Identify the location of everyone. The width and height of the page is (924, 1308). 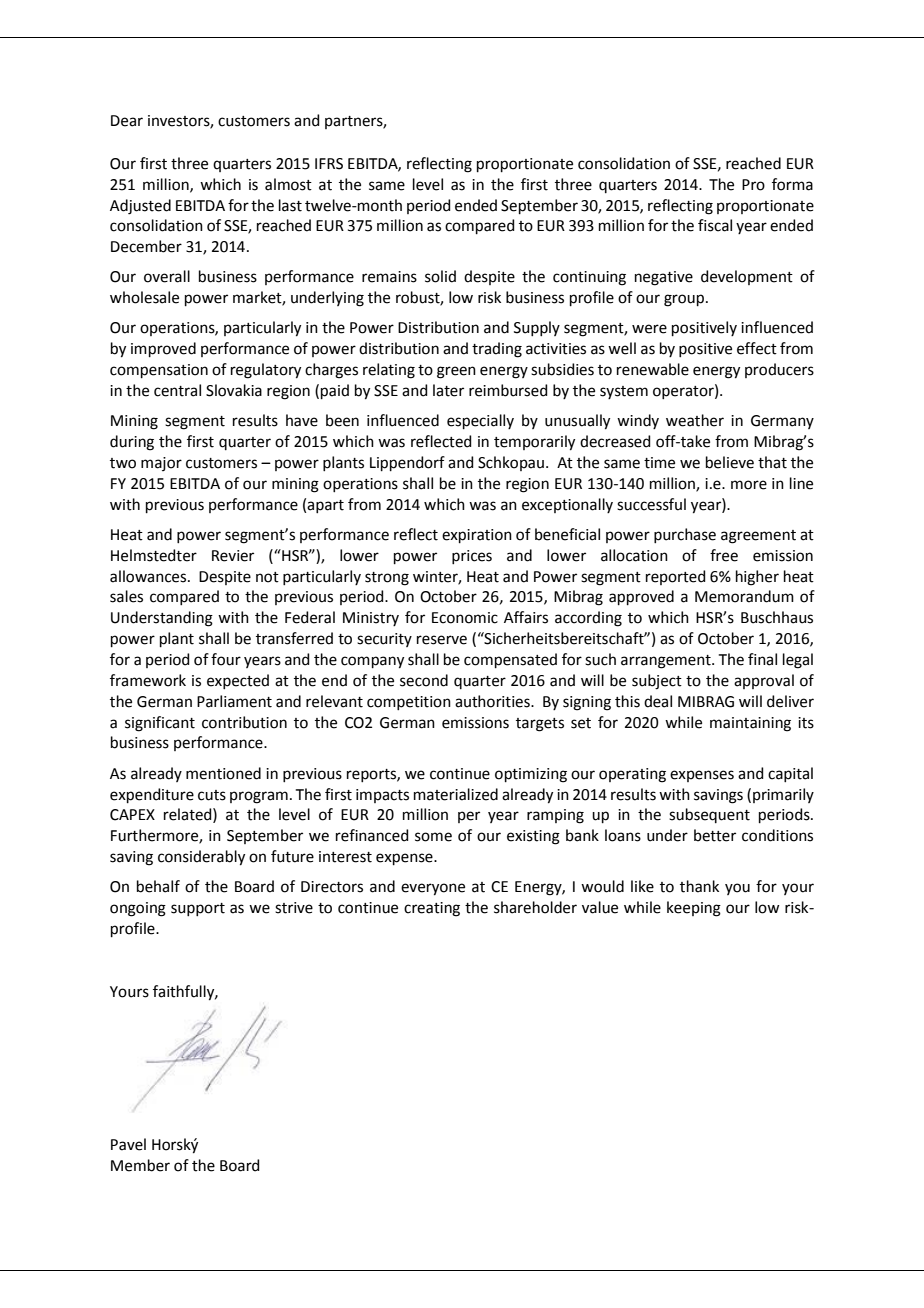
(433, 889).
